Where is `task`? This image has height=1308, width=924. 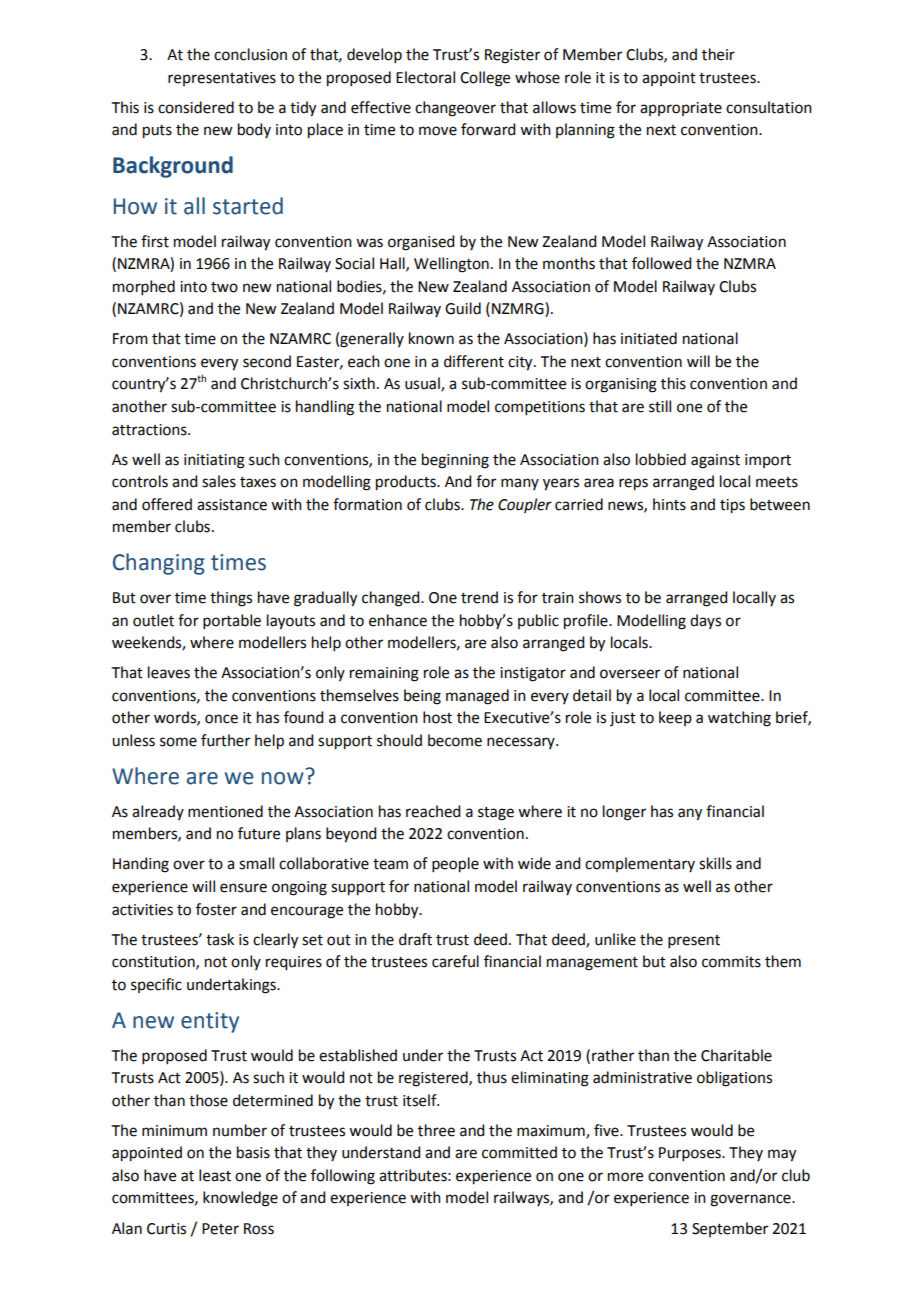 task is located at coordinates (220, 939).
